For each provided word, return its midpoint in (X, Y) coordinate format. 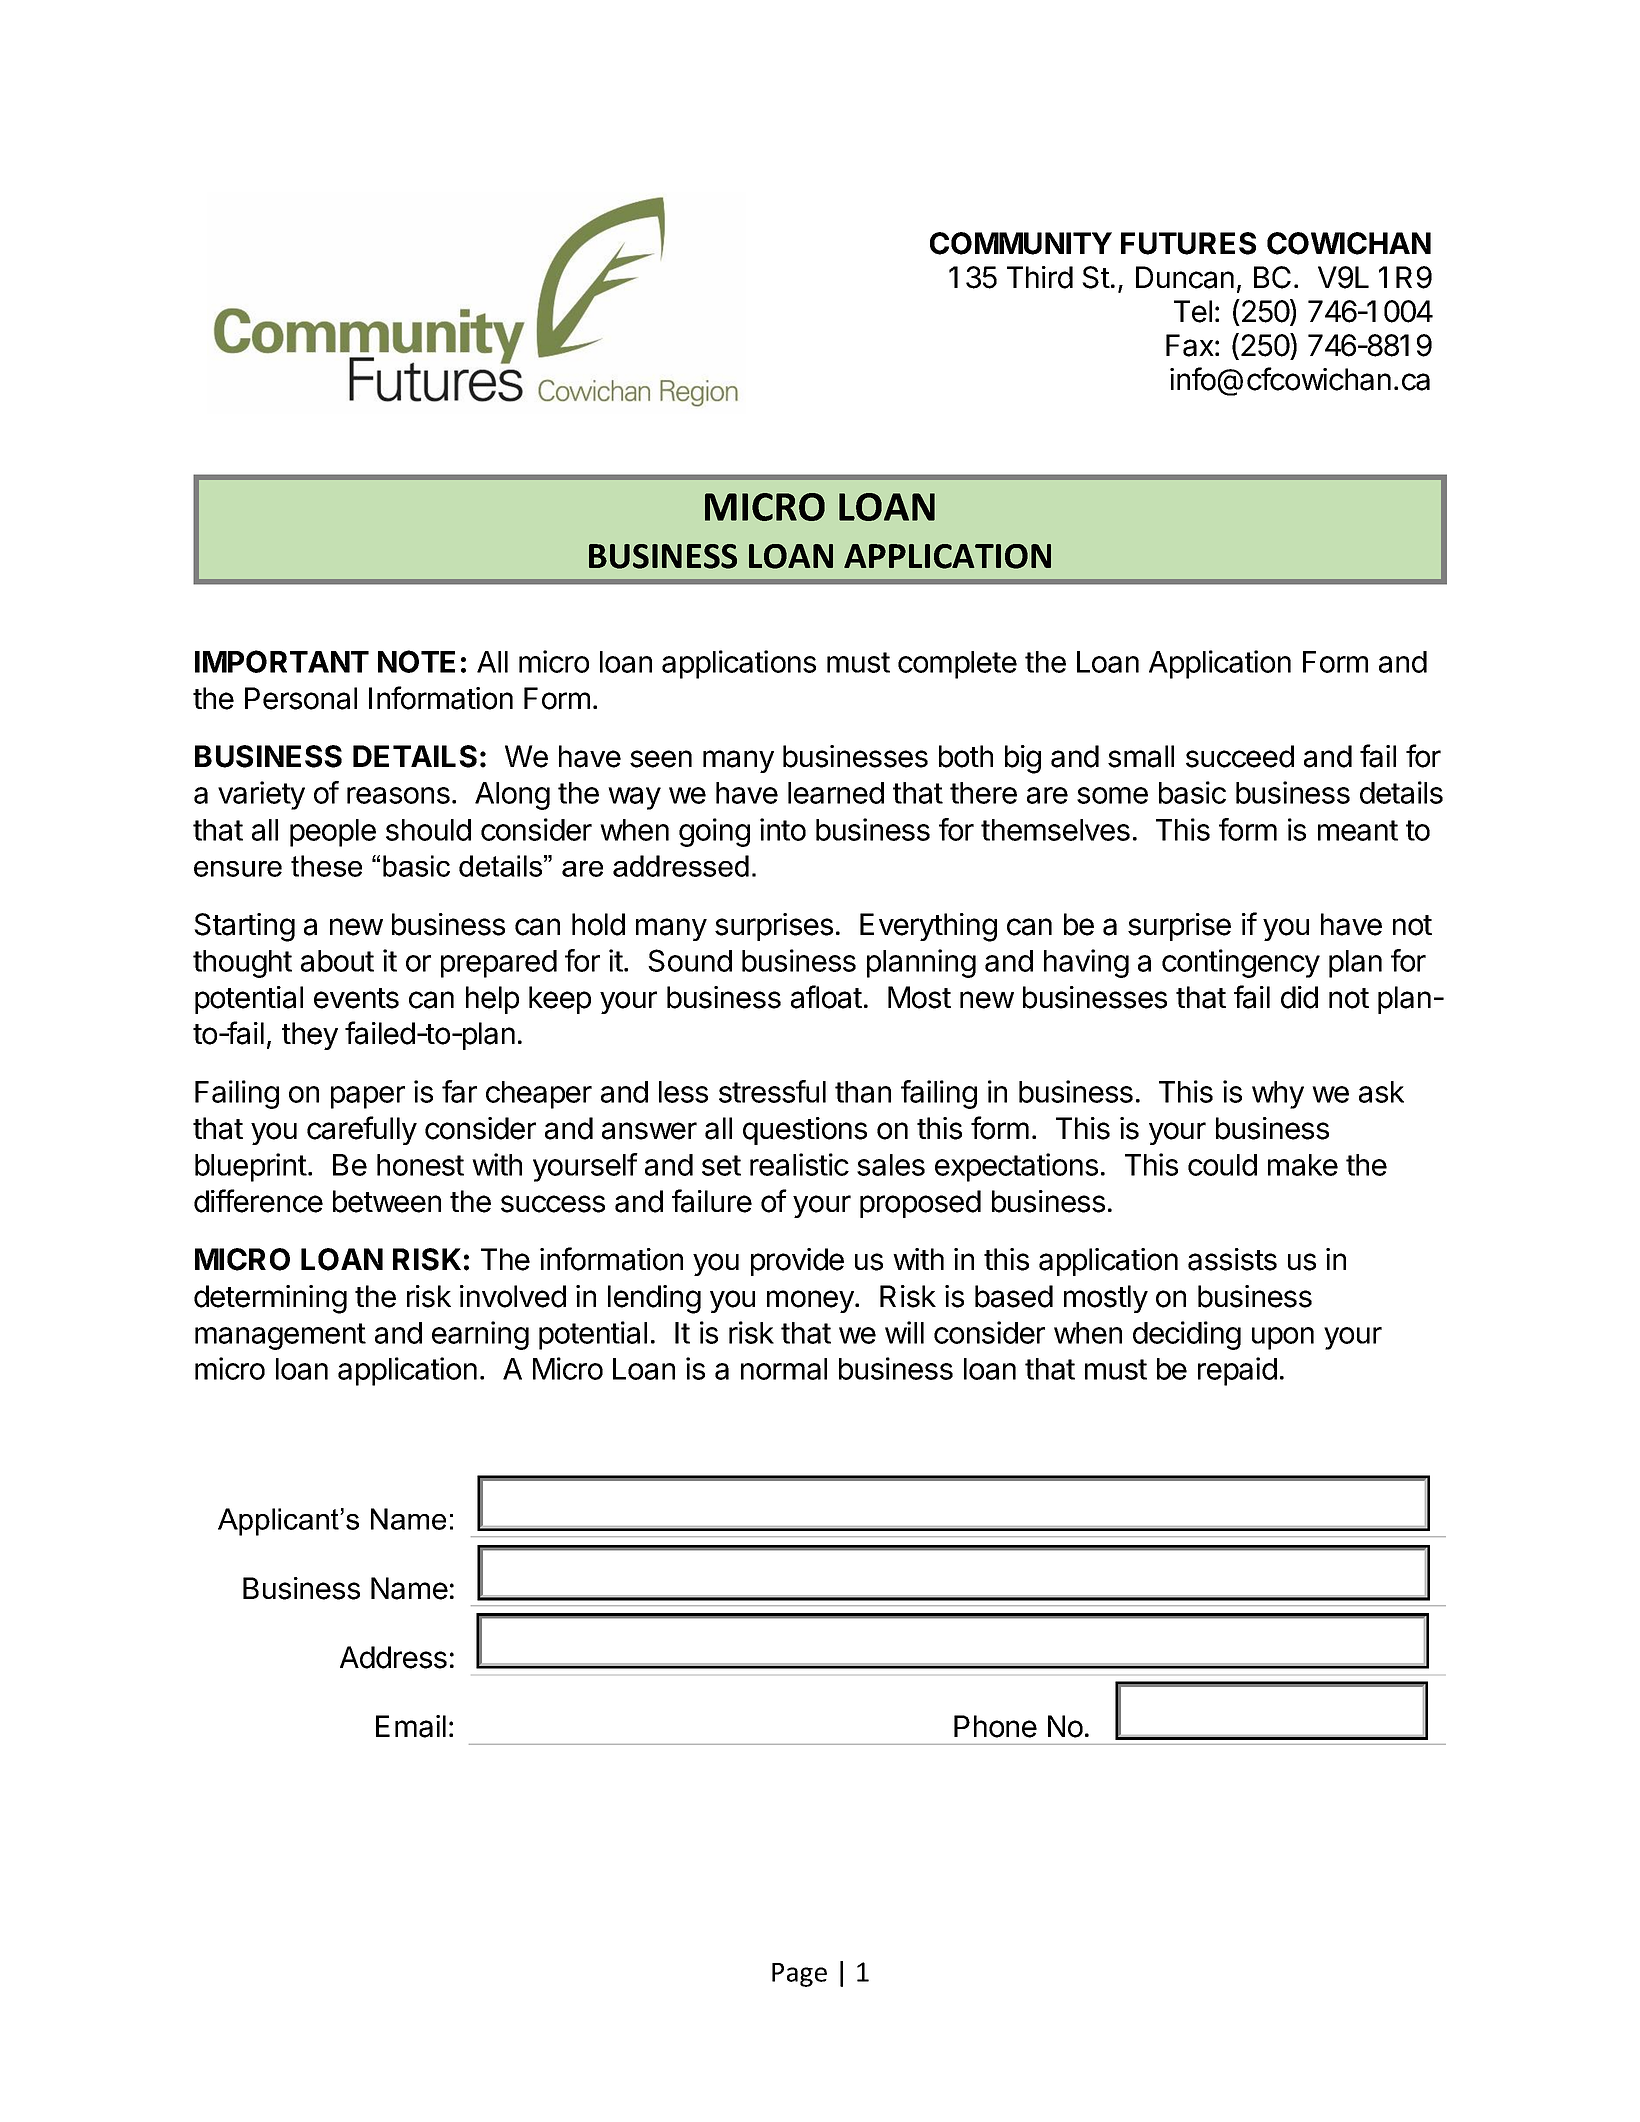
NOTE (416, 661)
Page (799, 1975)
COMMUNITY (1021, 243)
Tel (1193, 311)
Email (411, 1726)
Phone (995, 1726)
